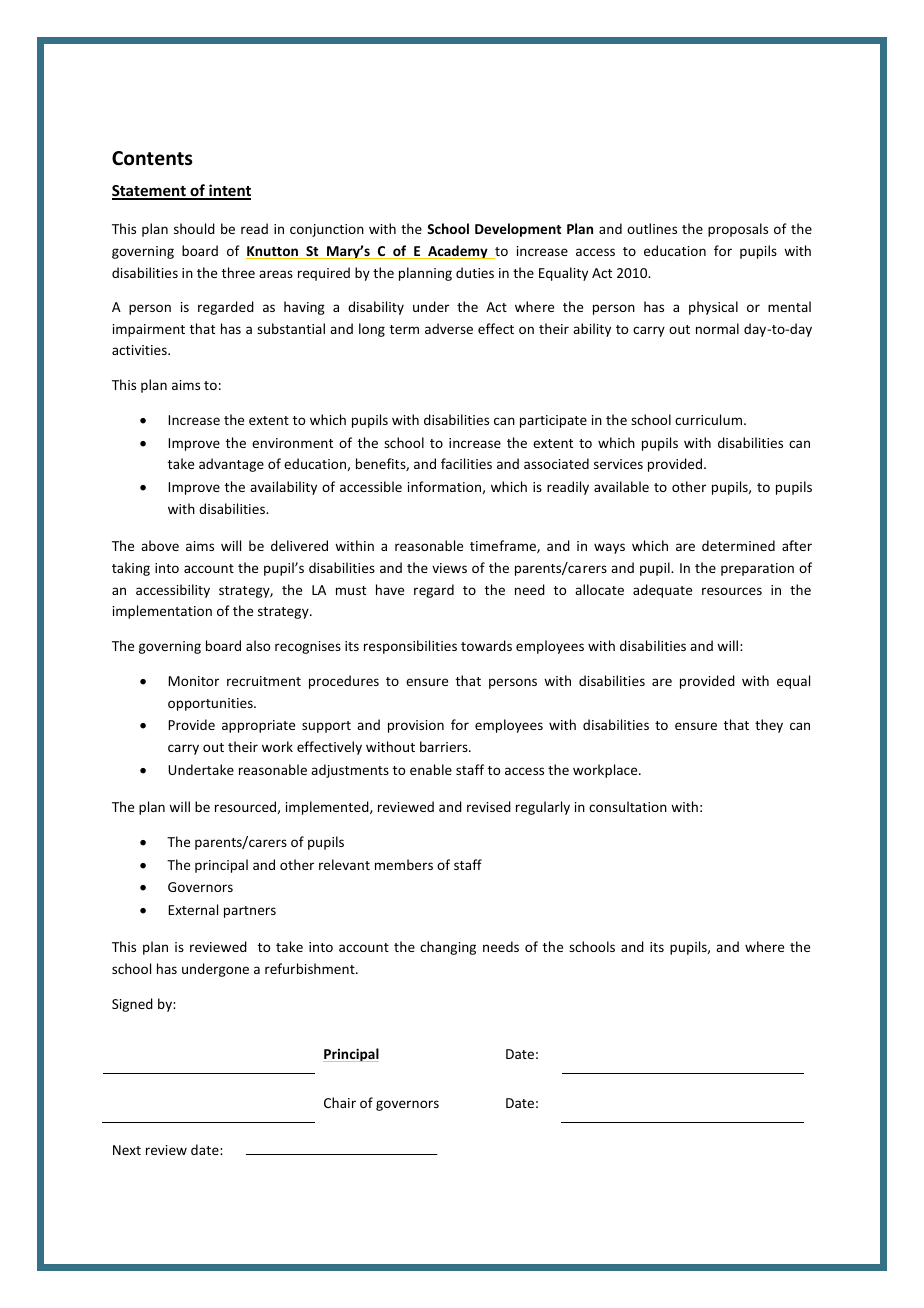 The width and height of the screenshot is (924, 1308). Describe the element at coordinates (628, 806) in the screenshot. I see `consultation` at that location.
